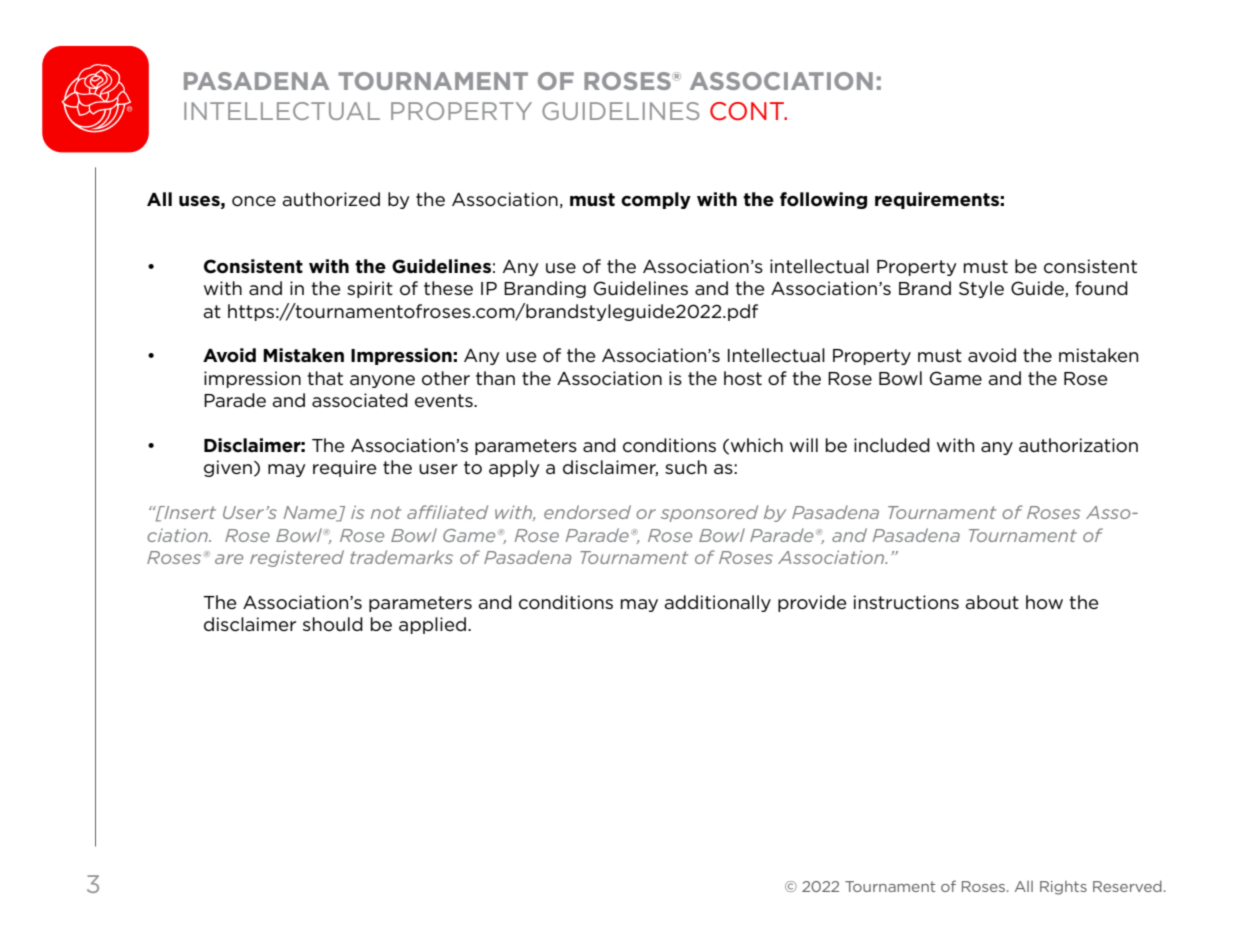  What do you see at coordinates (1101, 288) in the document?
I see `found` at bounding box center [1101, 288].
